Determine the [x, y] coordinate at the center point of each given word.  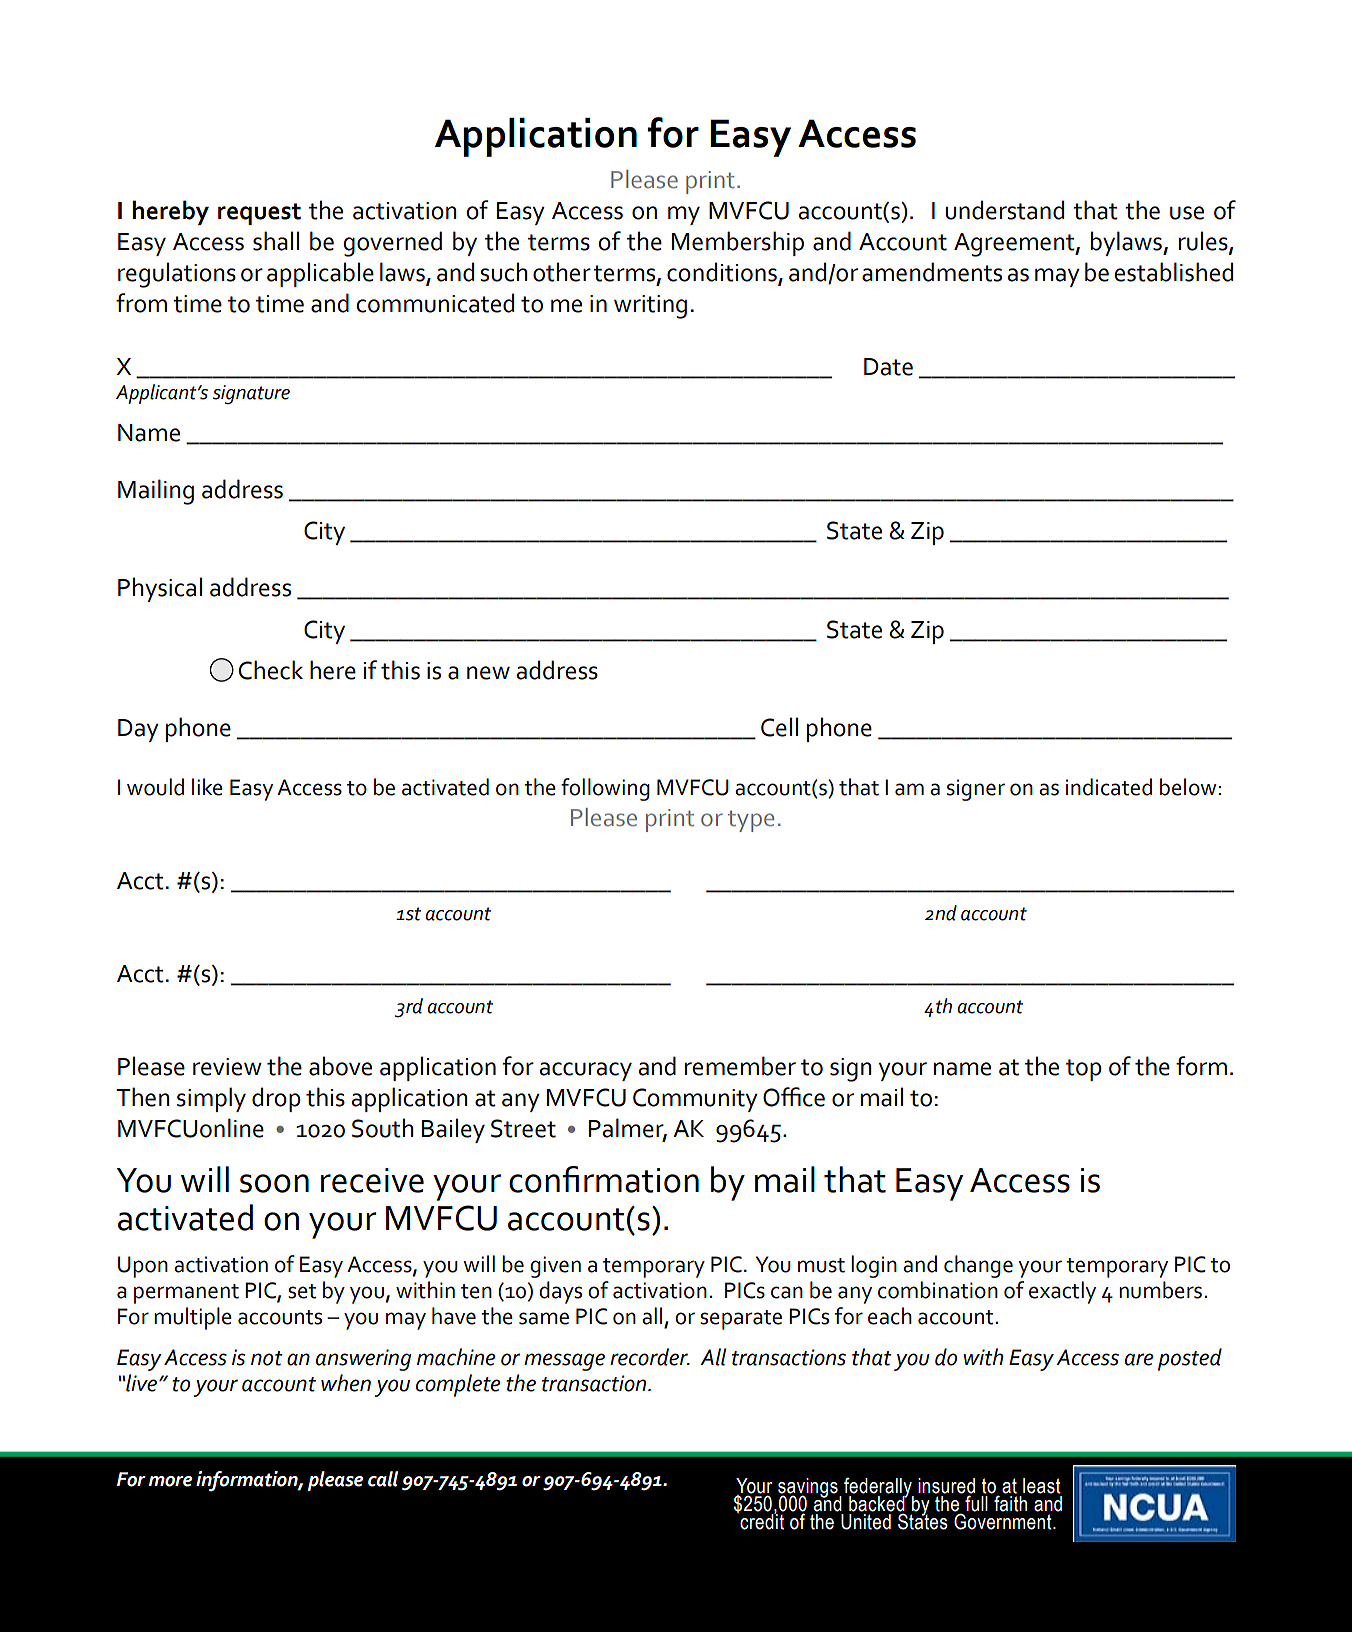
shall [276, 241]
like [207, 787]
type [751, 821]
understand [1005, 210]
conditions [723, 273]
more [170, 1481]
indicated [1109, 787]
